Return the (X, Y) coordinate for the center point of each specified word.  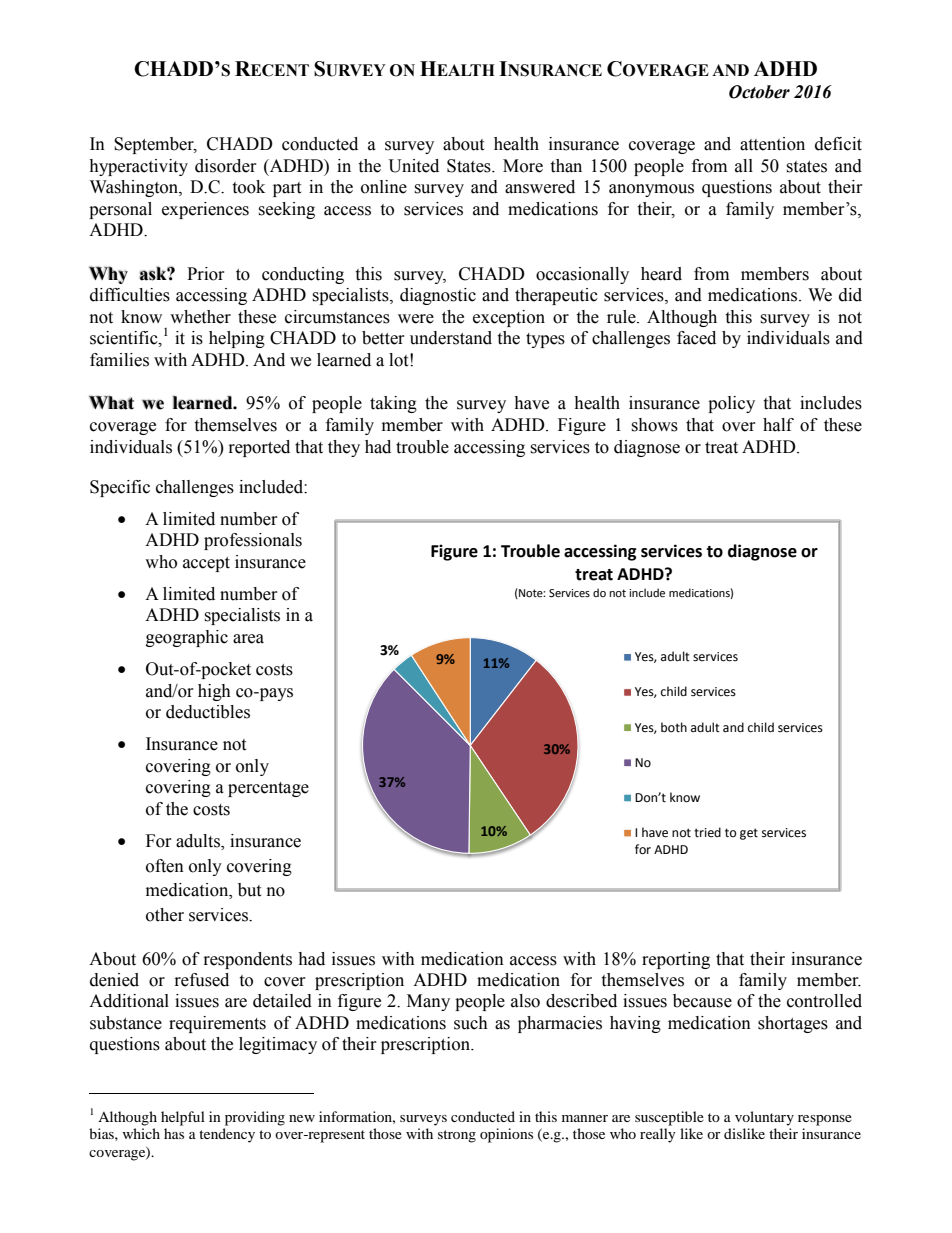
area (248, 639)
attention (772, 144)
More (523, 166)
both (674, 727)
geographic (187, 638)
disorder (226, 166)
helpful (183, 1118)
